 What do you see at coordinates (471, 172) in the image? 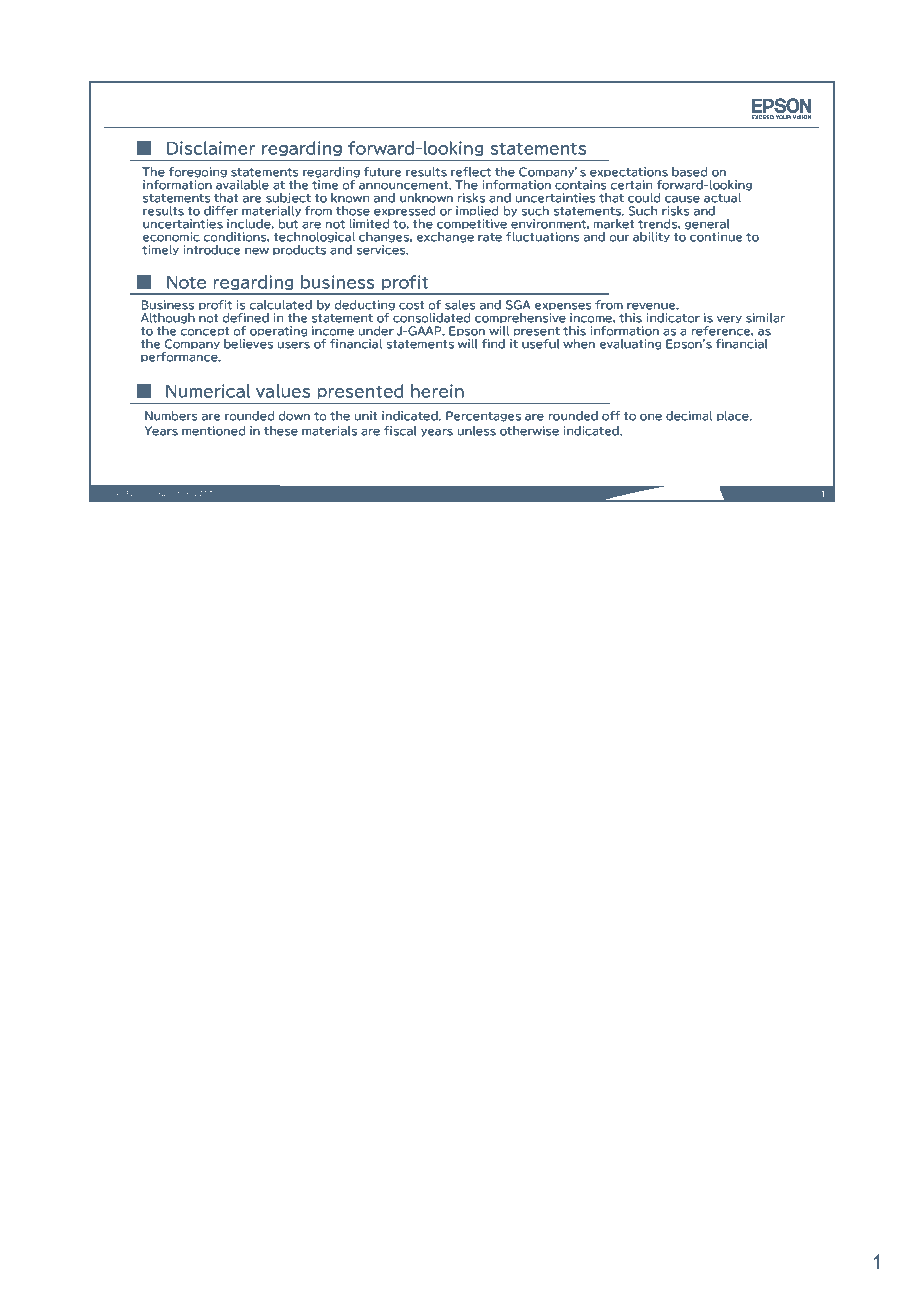
I see `reflect` at bounding box center [471, 172].
